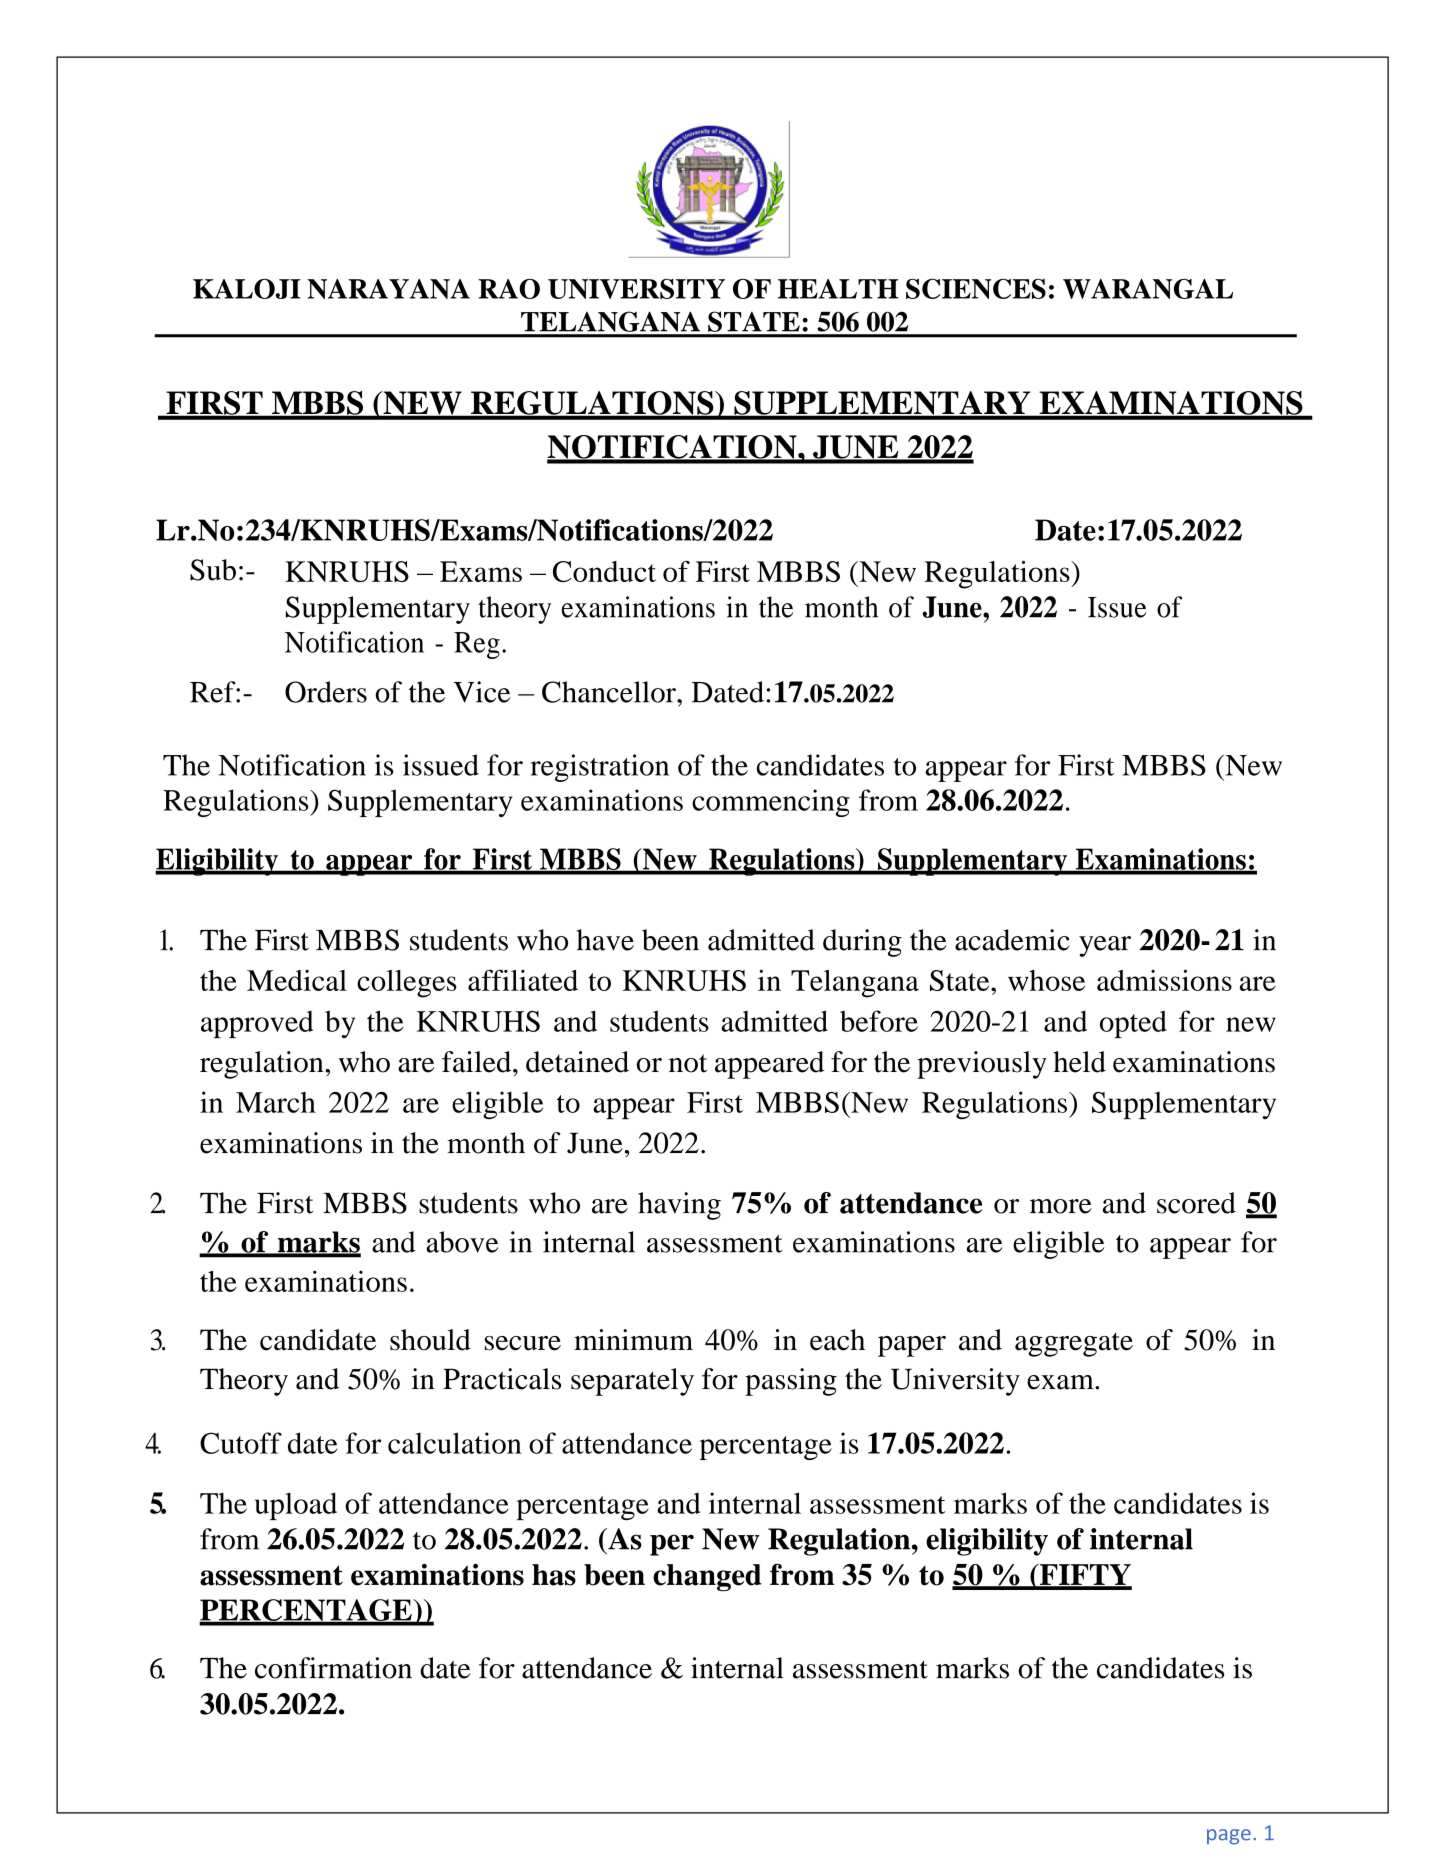 This screenshot has width=1445, height=1870. I want to click on held, so click(1079, 1062).
